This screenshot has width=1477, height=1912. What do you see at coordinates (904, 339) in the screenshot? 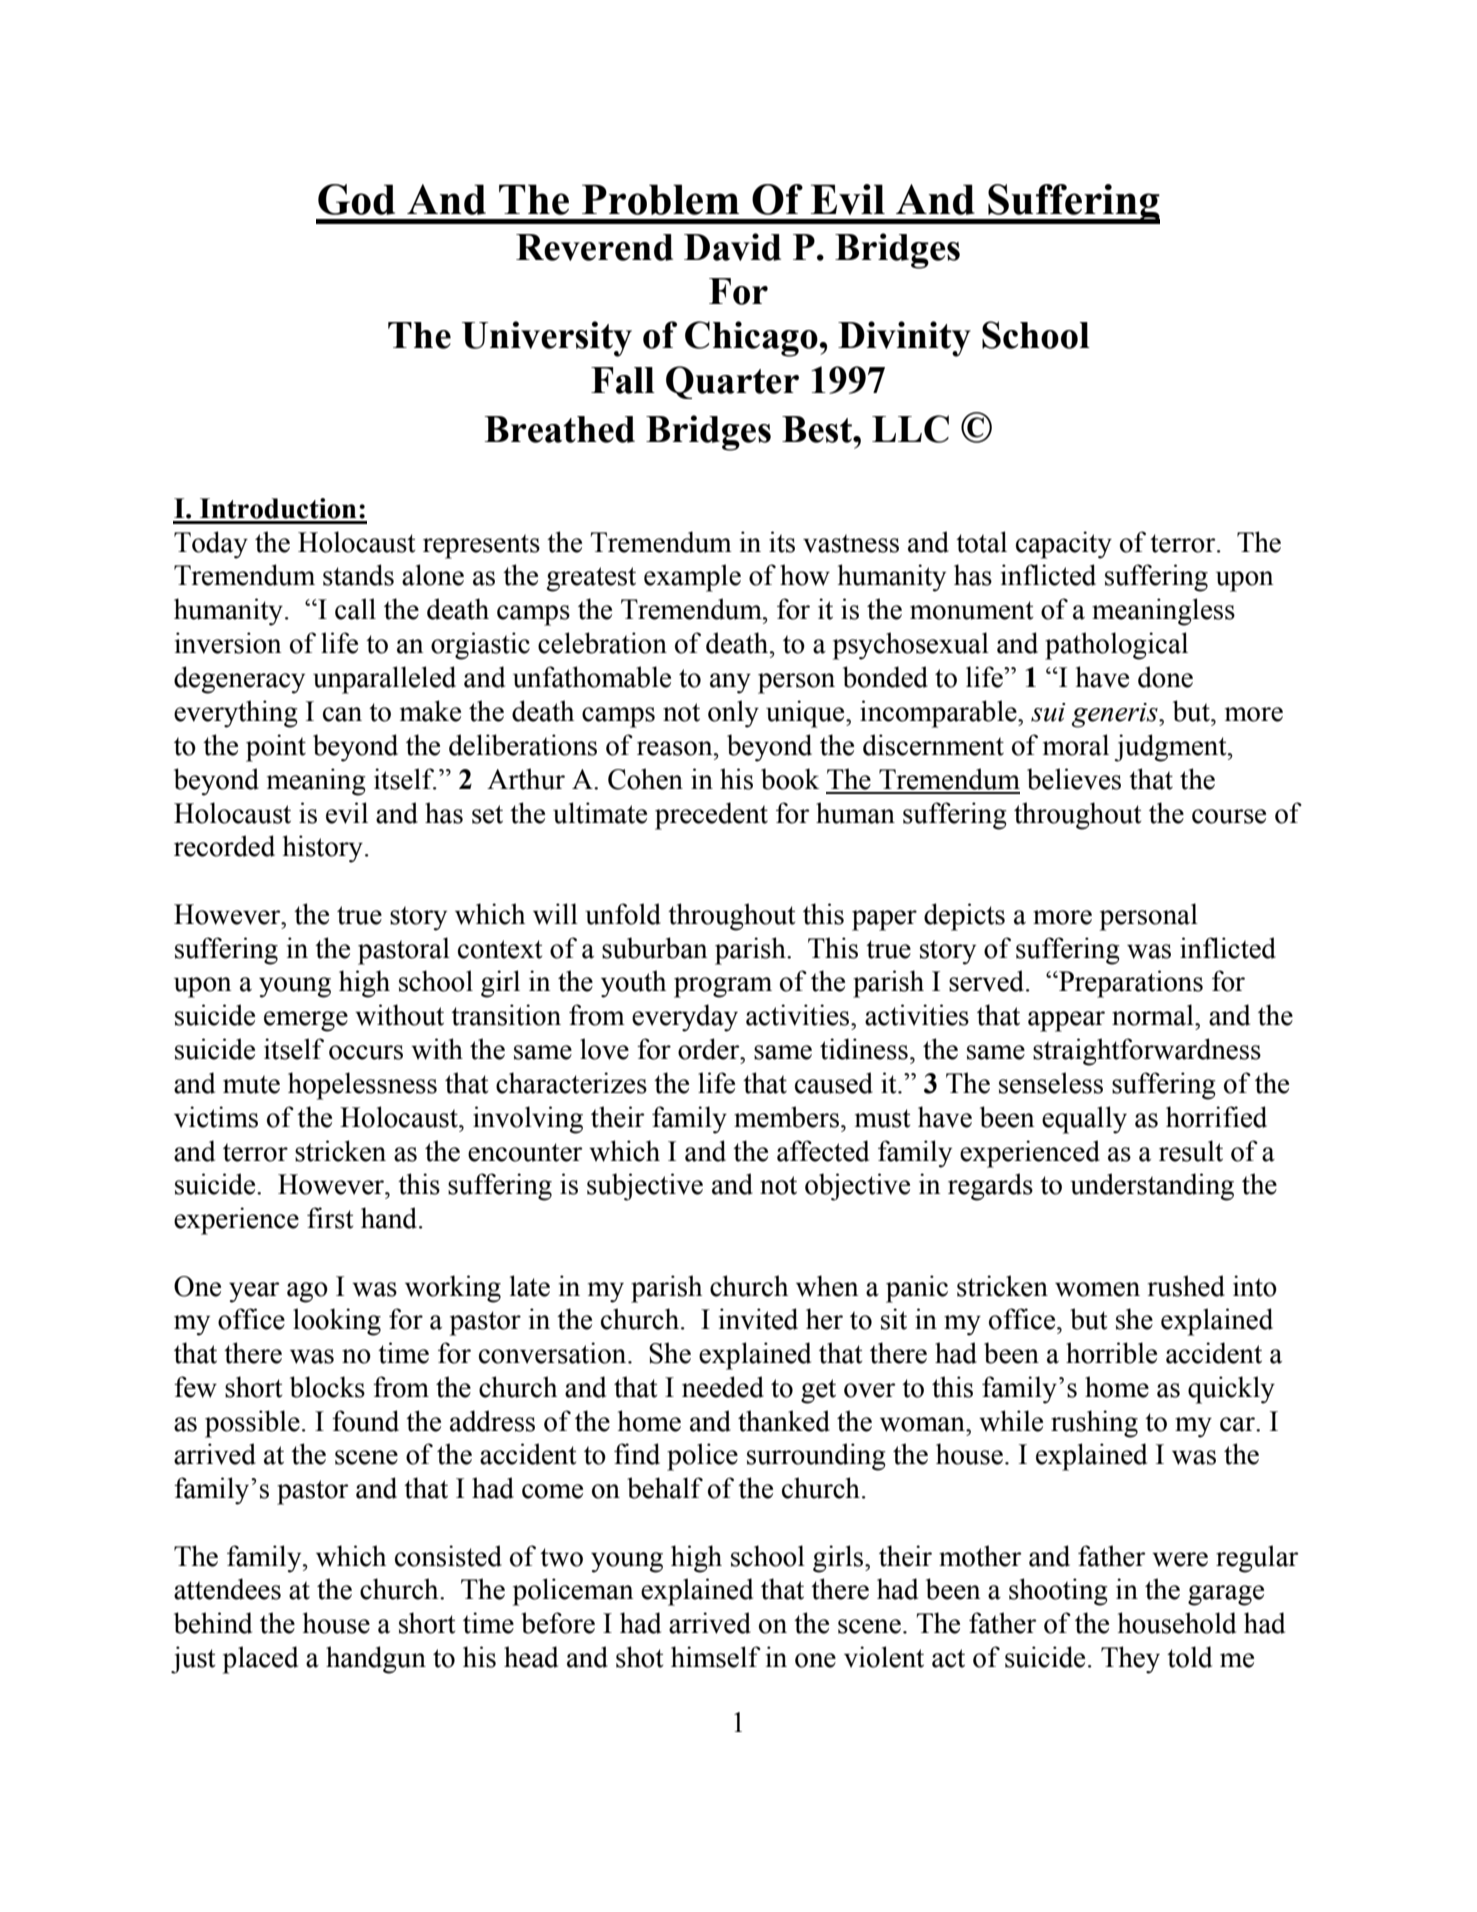
I see `Divinity` at bounding box center [904, 339].
